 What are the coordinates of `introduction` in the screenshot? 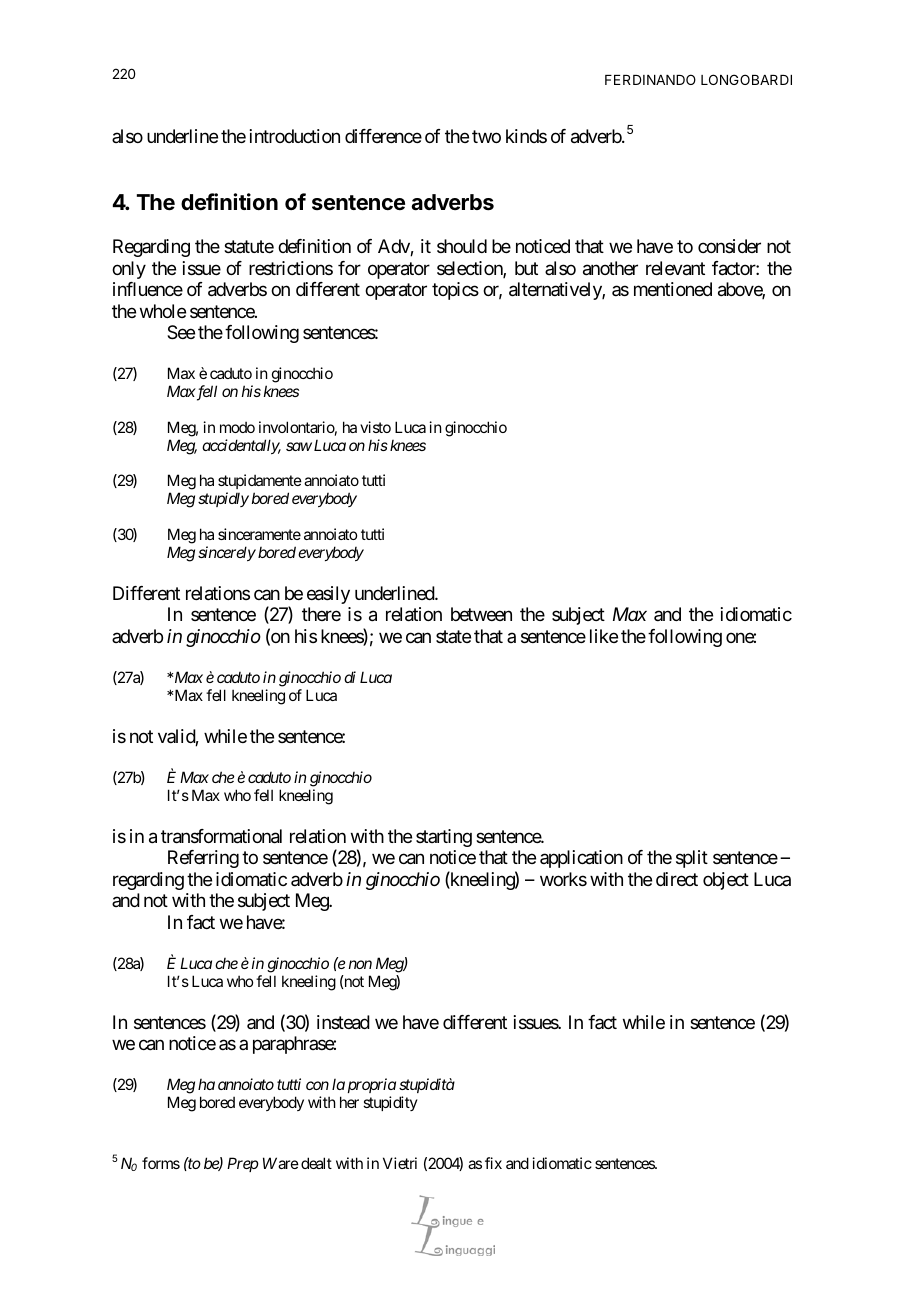 It's located at (295, 136).
